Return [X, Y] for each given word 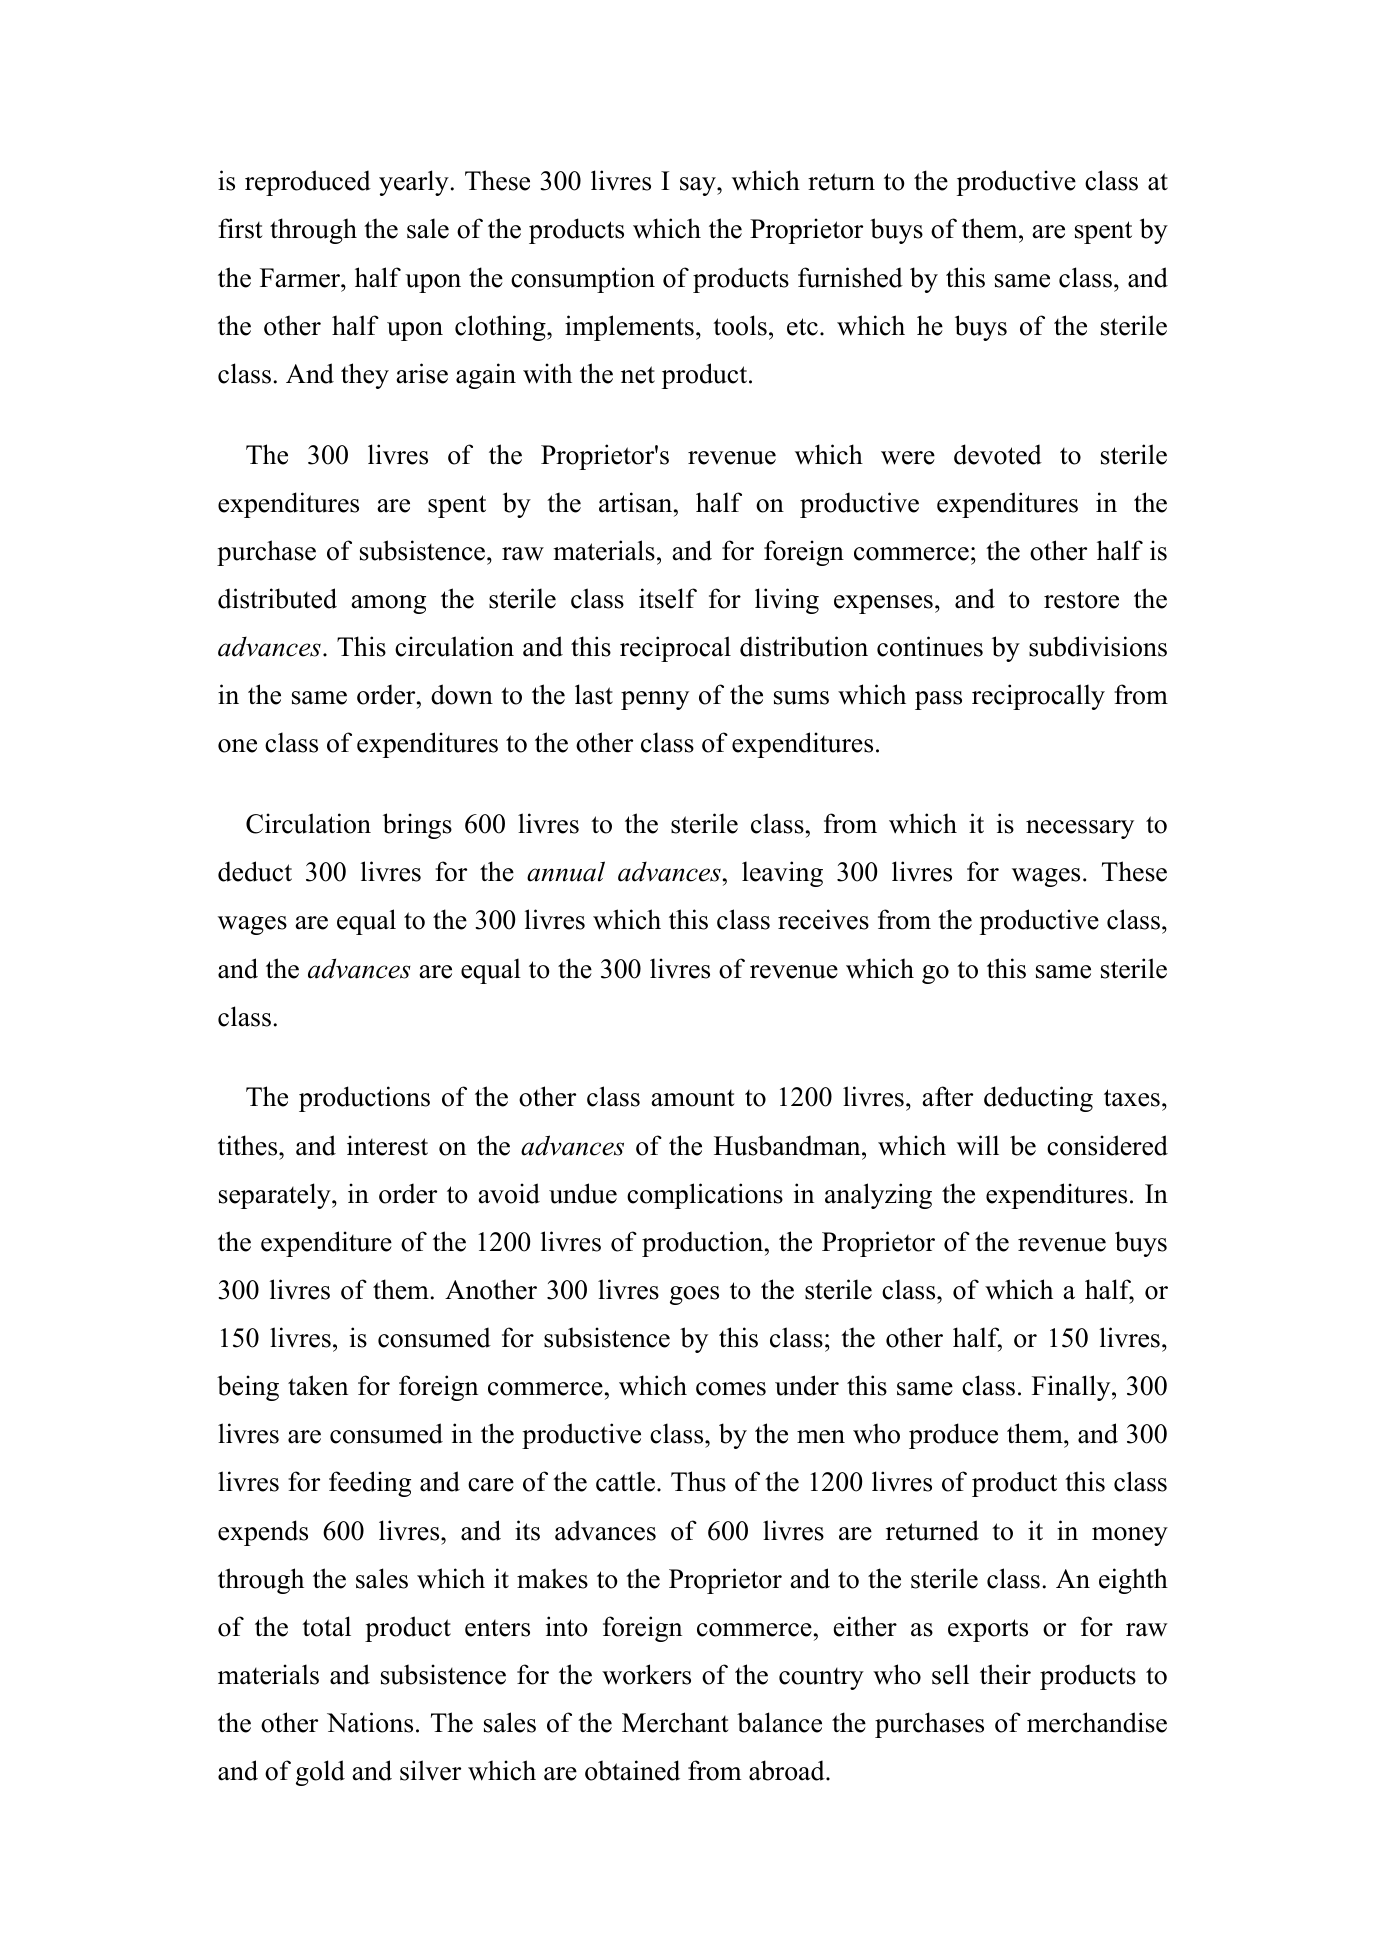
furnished [850, 277]
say [699, 186]
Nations [370, 1722]
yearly [414, 183]
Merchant [675, 1722]
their [1005, 1674]
